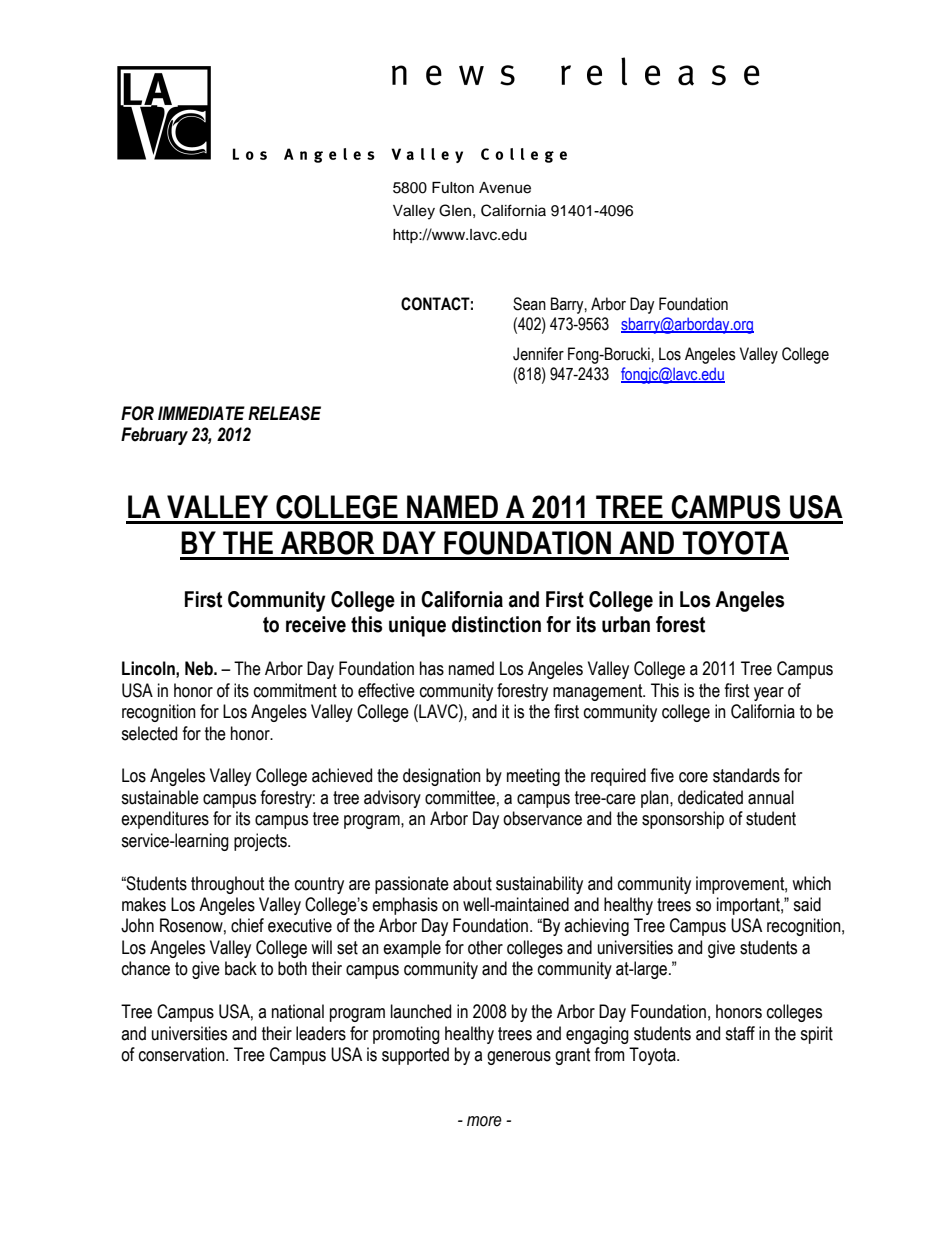 The image size is (952, 1233). What do you see at coordinates (453, 188) in the page?
I see `Fulton` at bounding box center [453, 188].
